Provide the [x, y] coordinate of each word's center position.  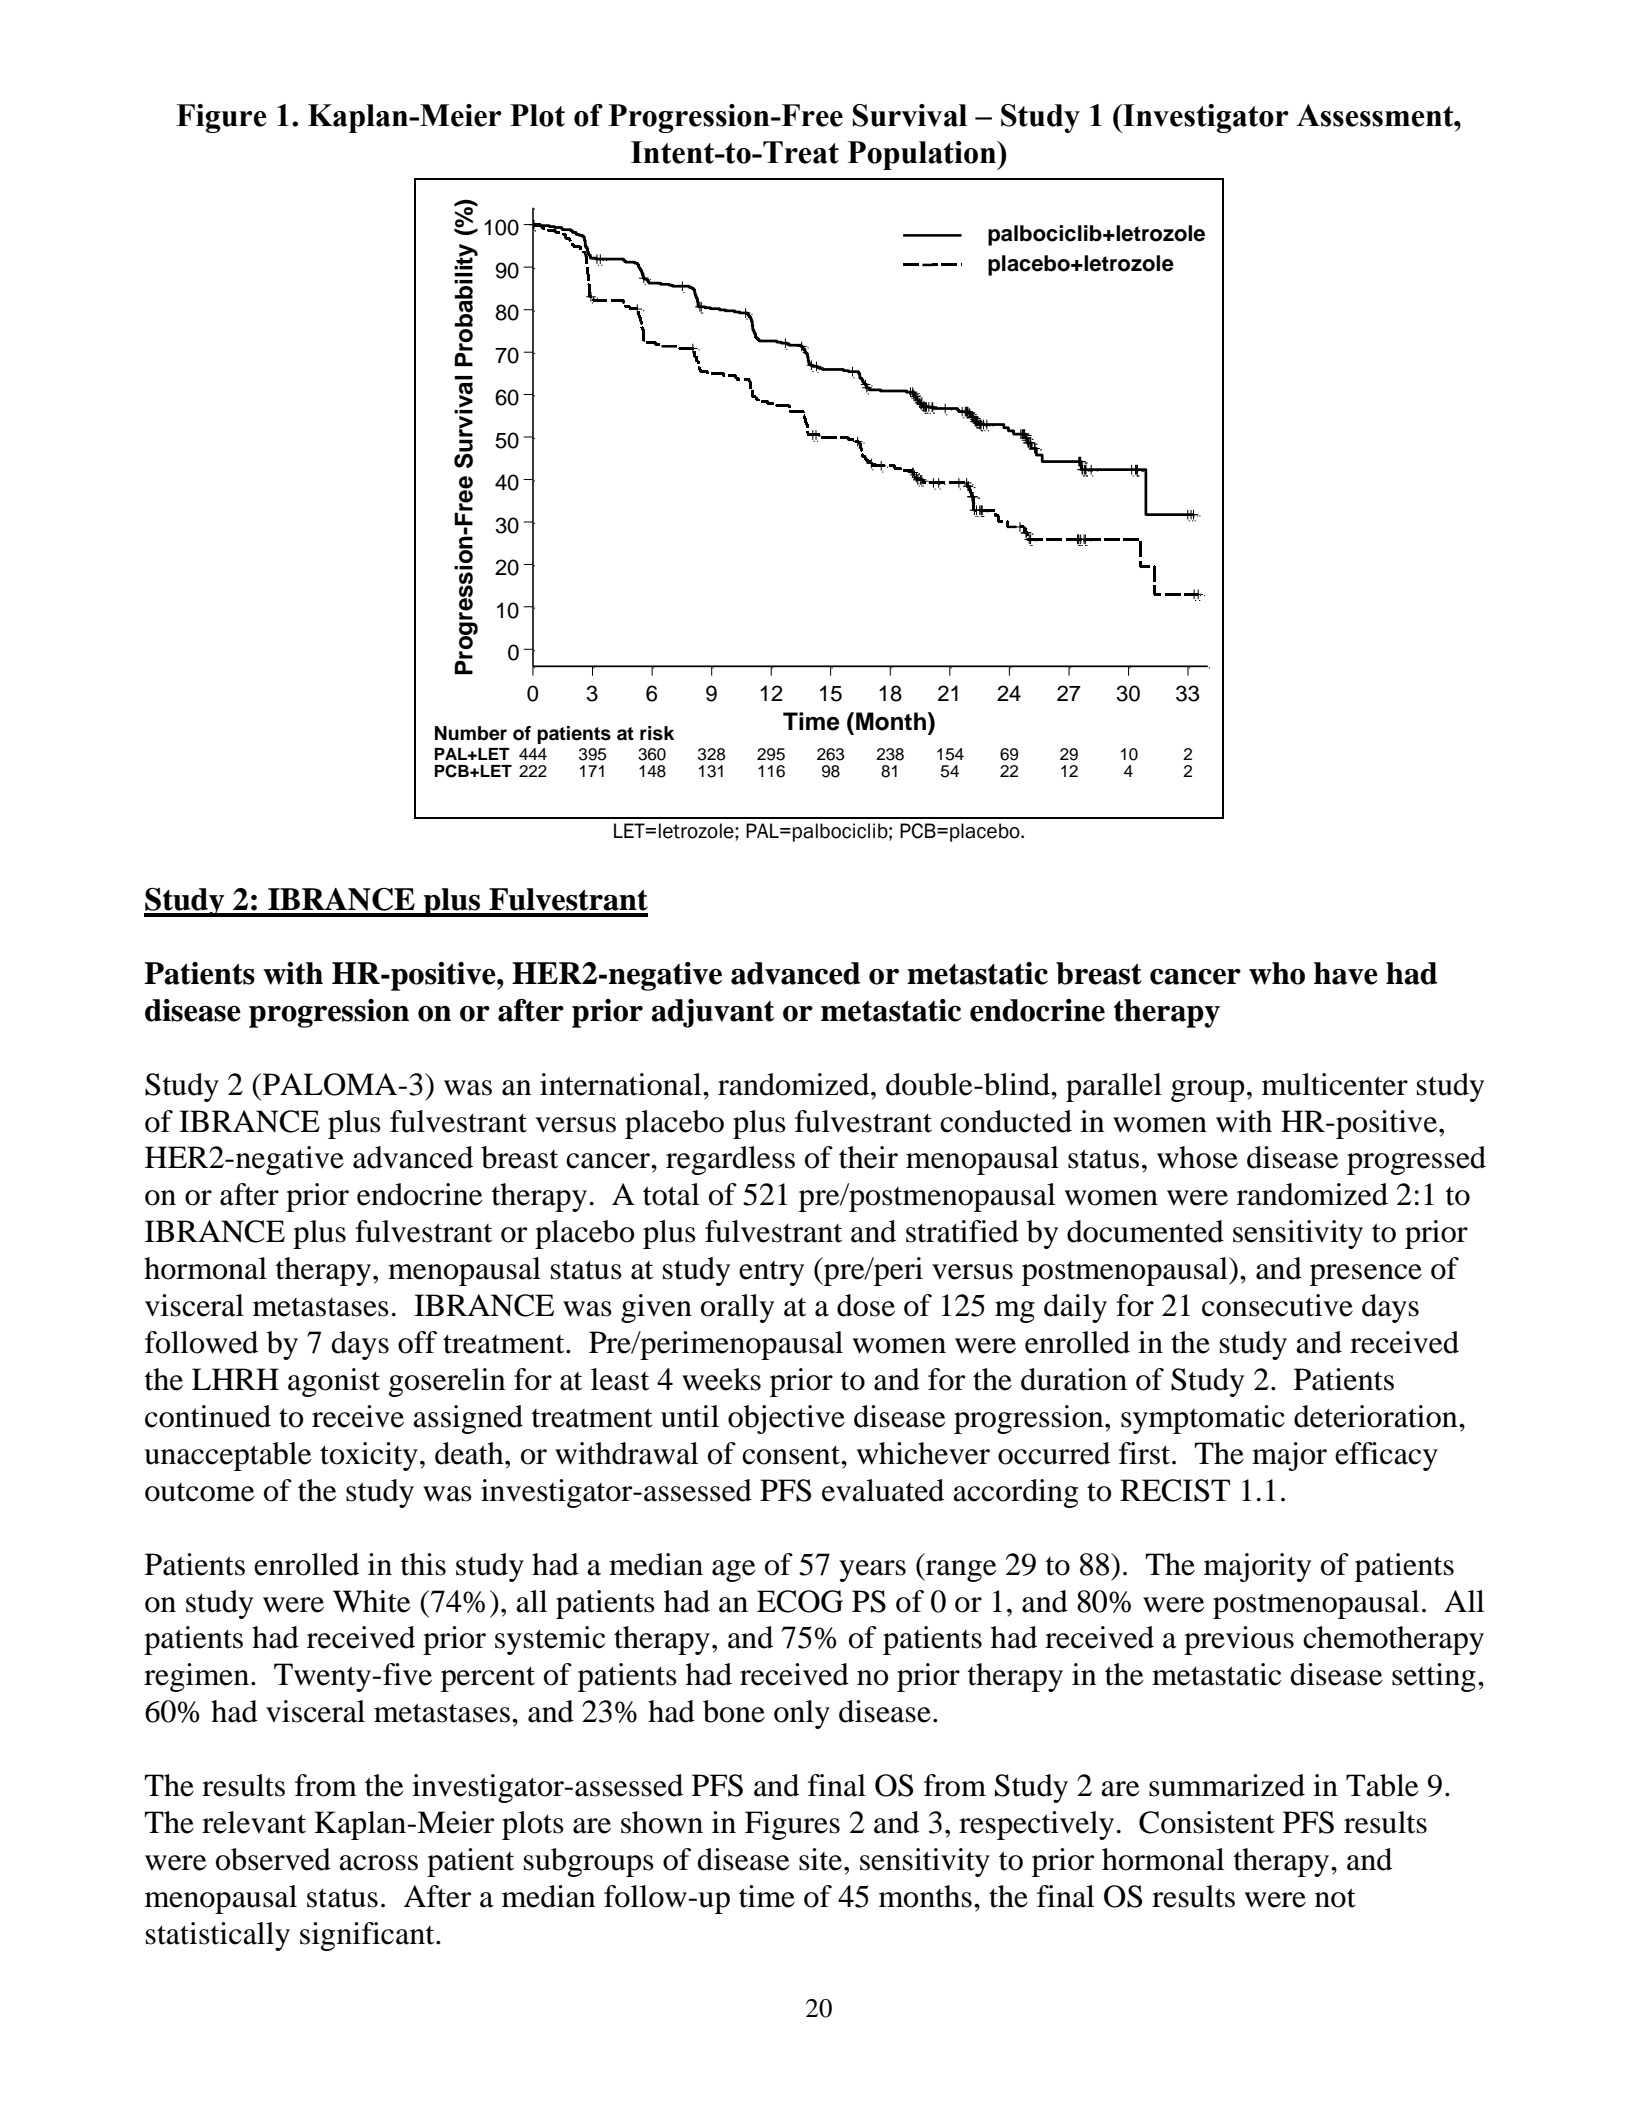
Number [471, 733]
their [868, 1157]
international [622, 1084]
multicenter [1335, 1084]
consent [792, 1455]
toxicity [369, 1456]
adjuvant [712, 1013]
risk [657, 733]
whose [1197, 1157]
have [1346, 973]
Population [923, 155]
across [378, 1863]
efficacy [1386, 1456]
